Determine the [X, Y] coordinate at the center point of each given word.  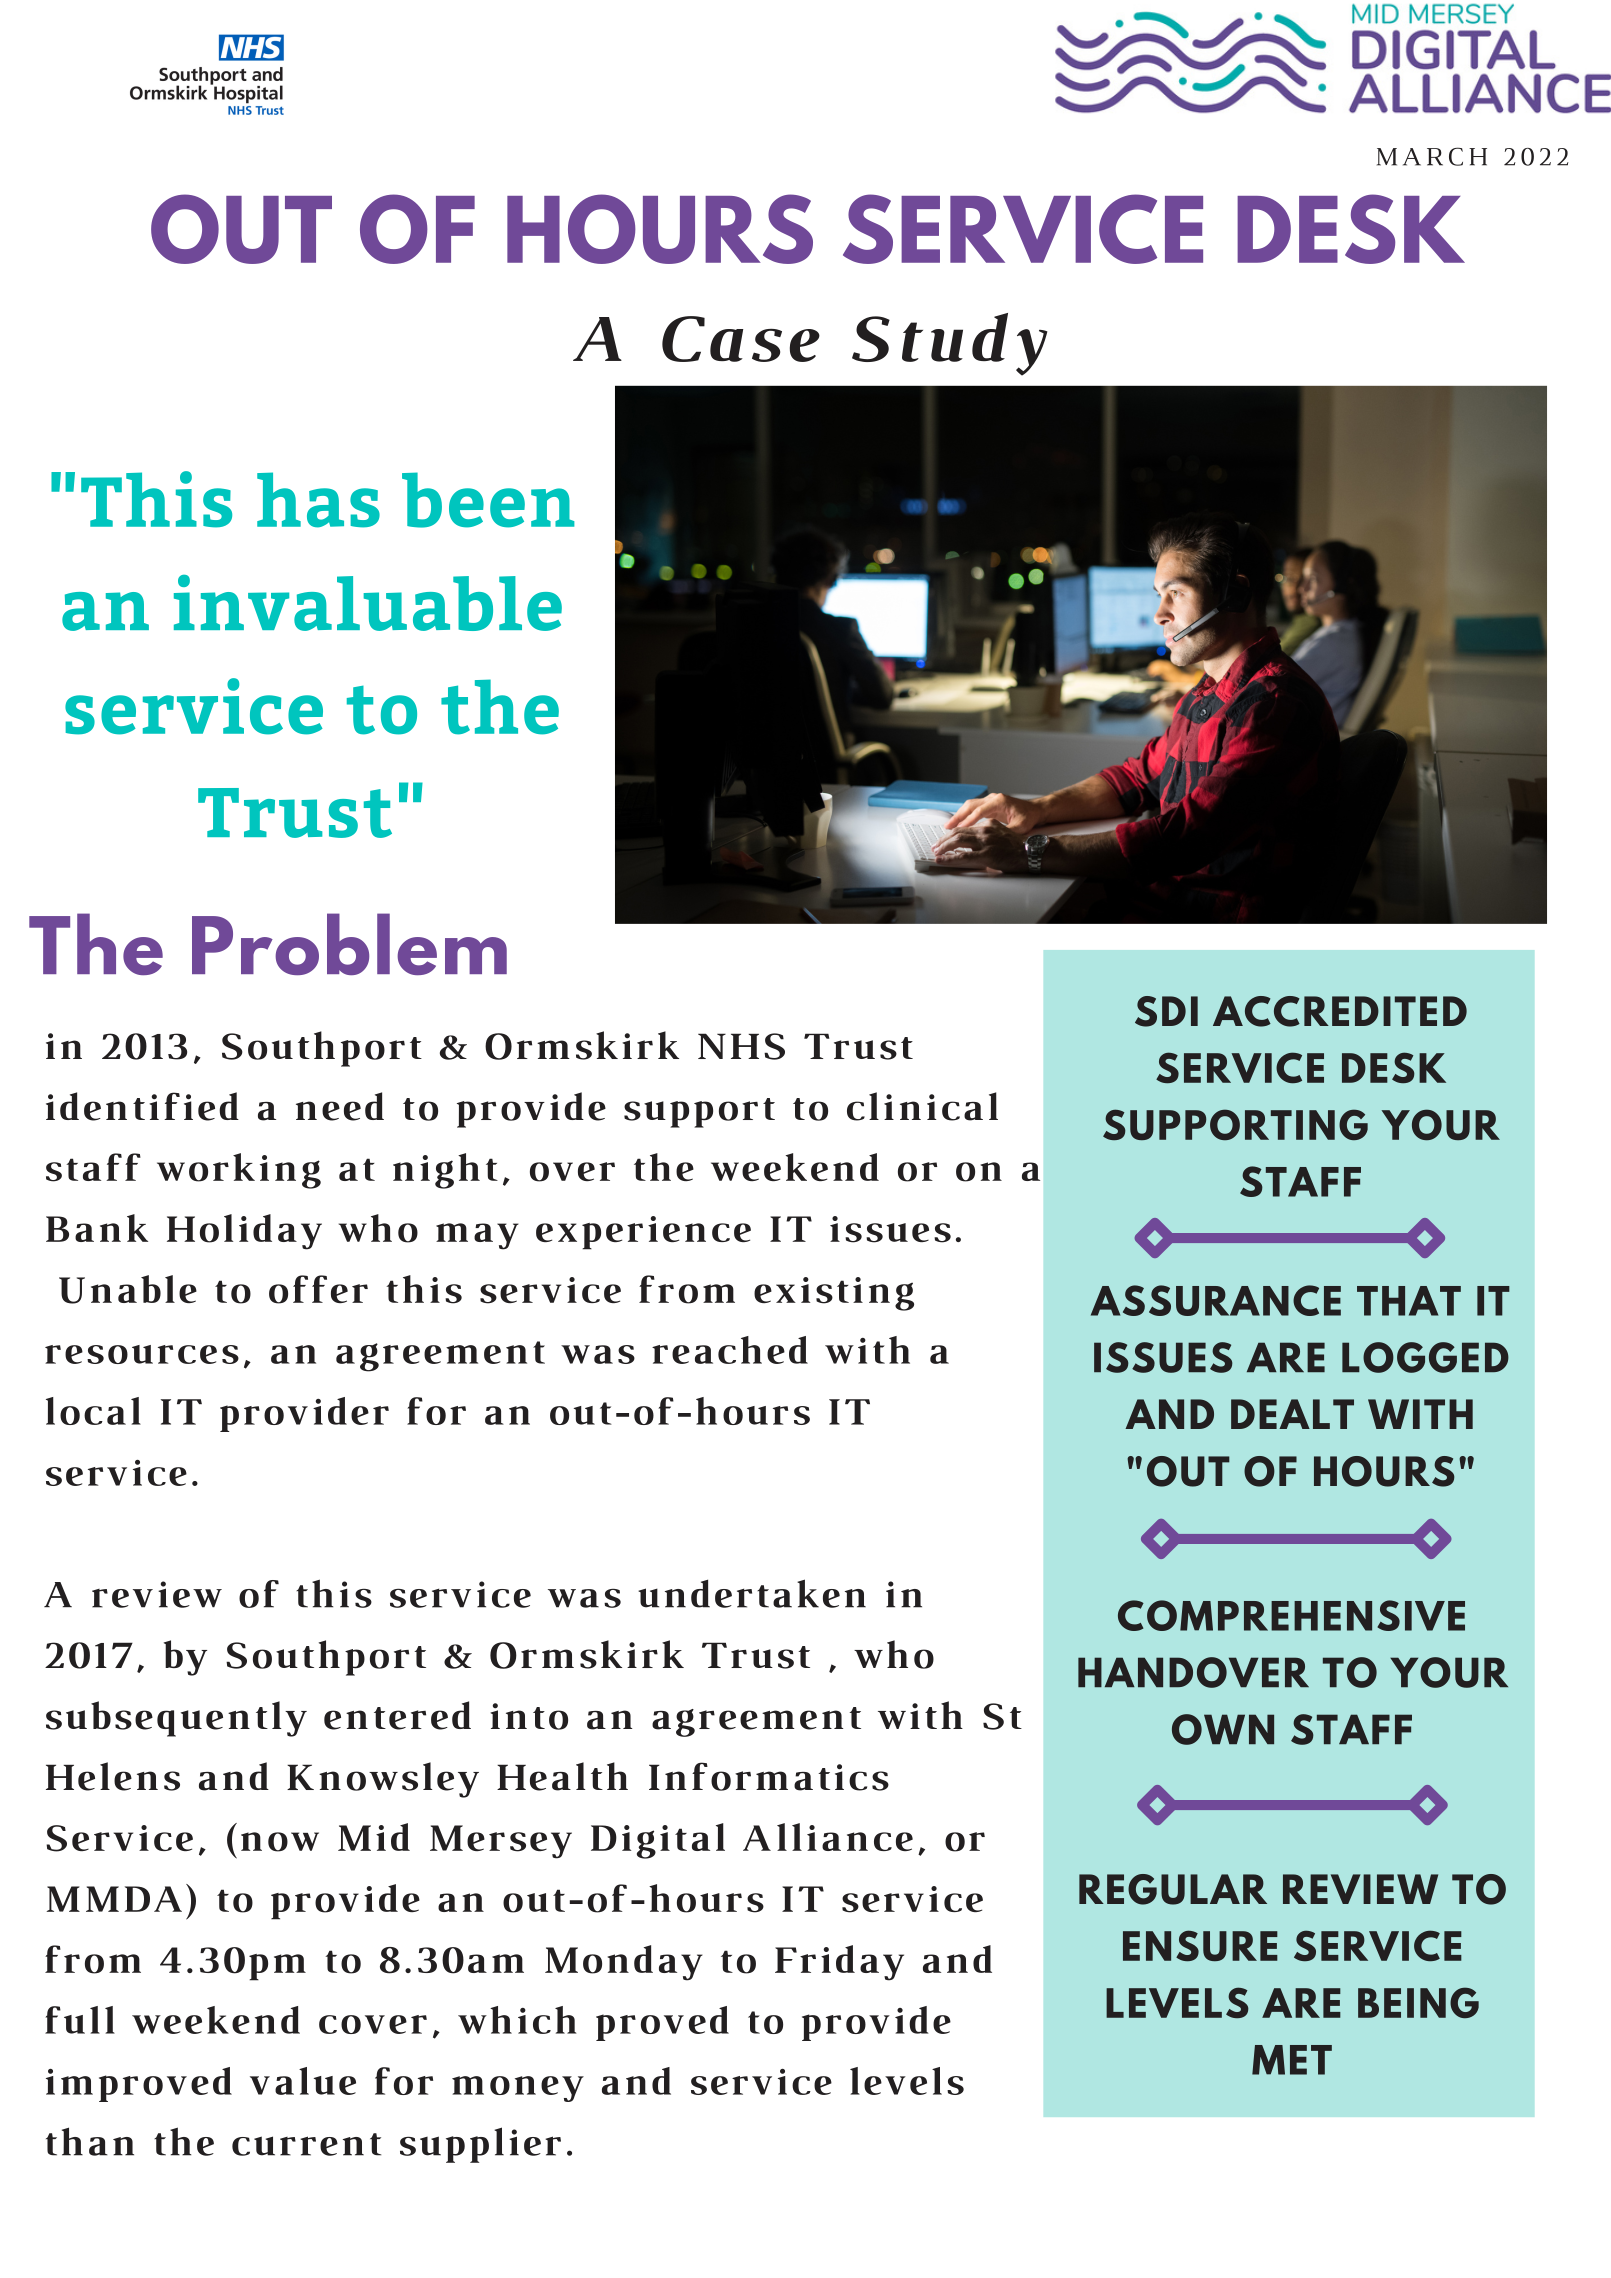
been [488, 500]
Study [949, 344]
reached [730, 1350]
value [303, 2081]
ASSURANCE [1216, 1300]
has [318, 500]
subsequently [176, 1719]
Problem [349, 944]
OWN [1223, 1729]
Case [741, 339]
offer [318, 1289]
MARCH [1432, 156]
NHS [741, 1046]
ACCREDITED [1340, 1011]
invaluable [368, 603]
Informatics [769, 1776]
